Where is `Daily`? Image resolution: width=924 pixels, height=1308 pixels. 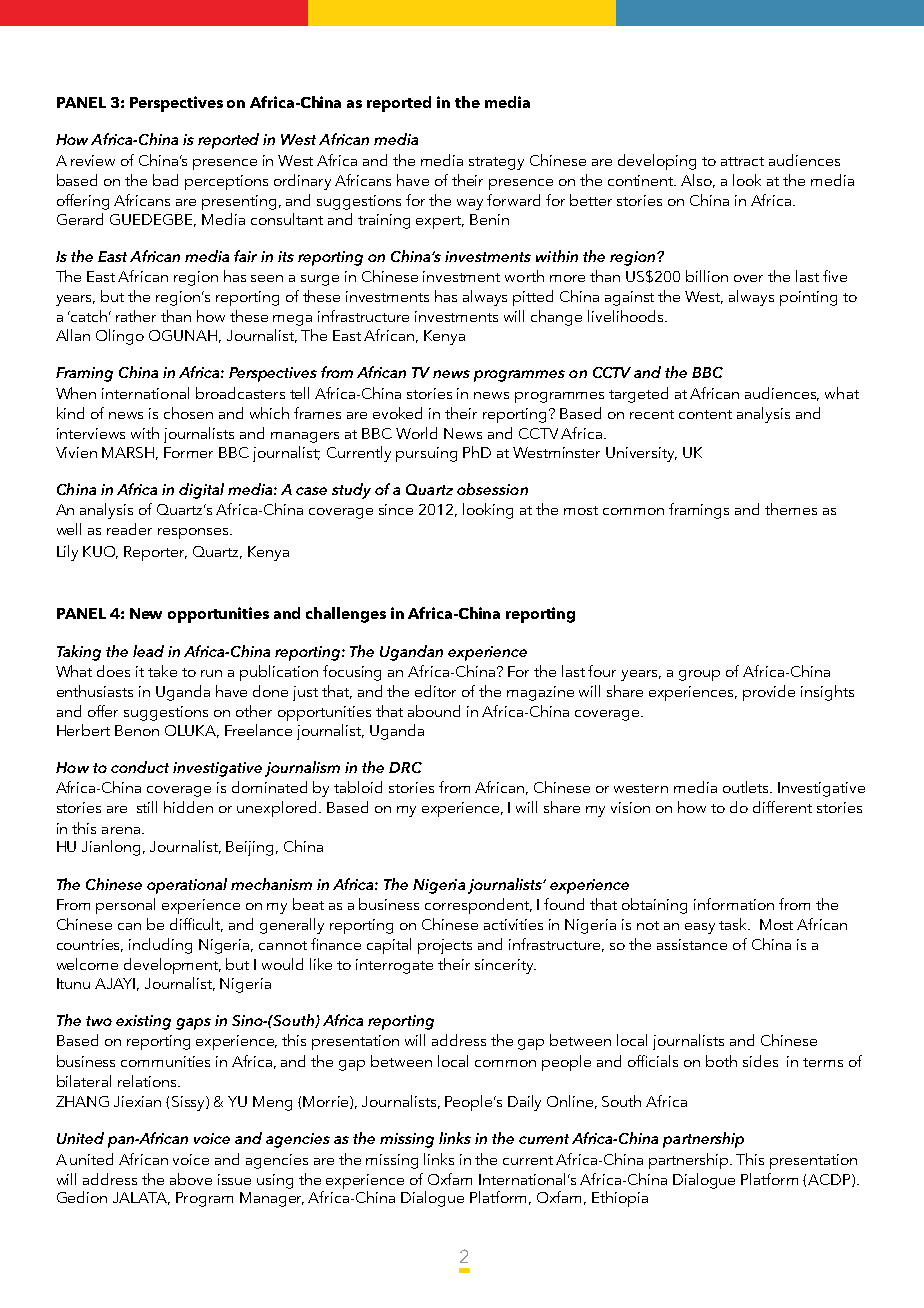
Daily is located at coordinates (524, 1103).
